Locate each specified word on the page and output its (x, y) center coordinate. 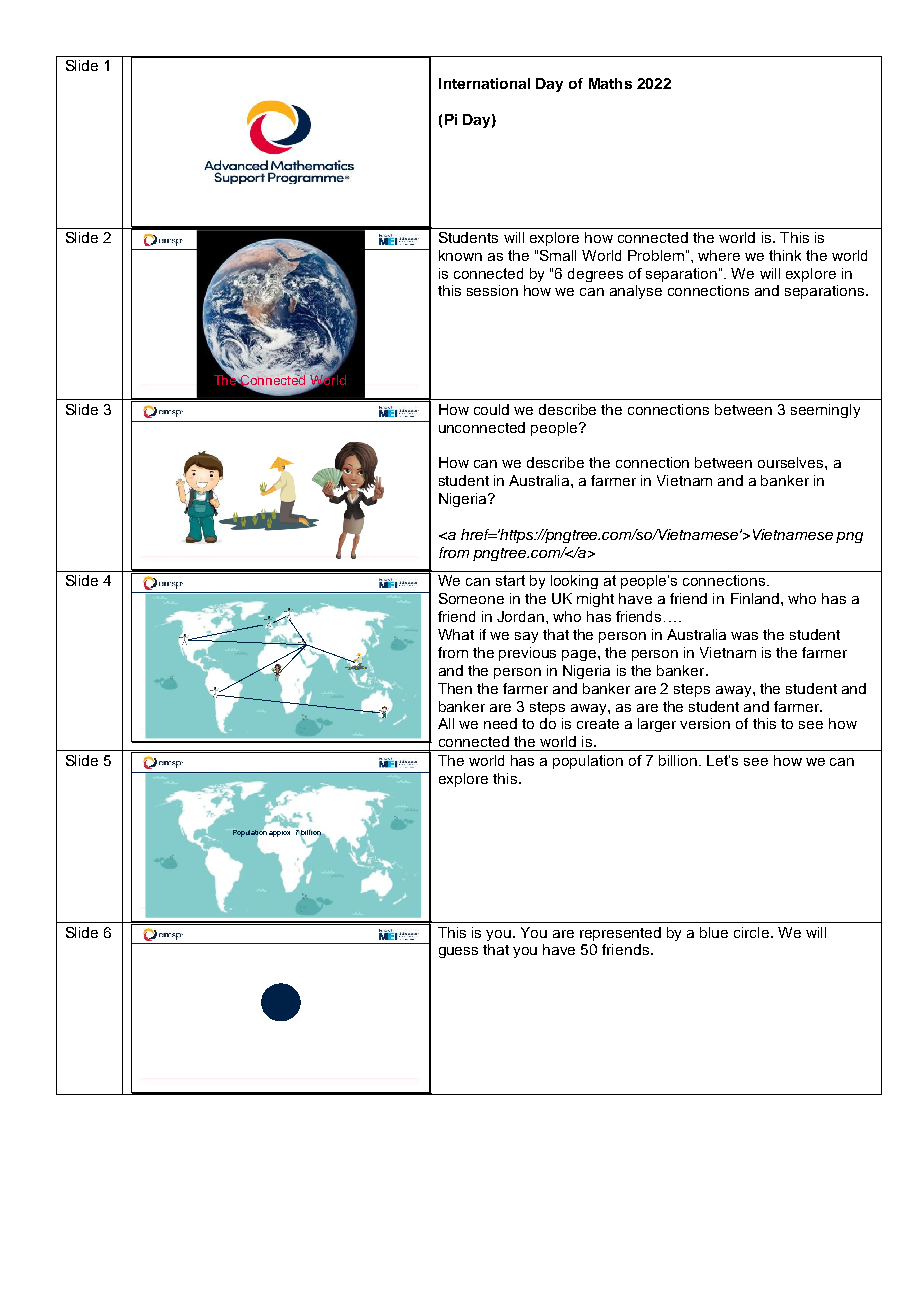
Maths (610, 83)
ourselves (792, 462)
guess (458, 952)
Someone (471, 598)
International (484, 83)
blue (714, 932)
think (785, 255)
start (510, 580)
